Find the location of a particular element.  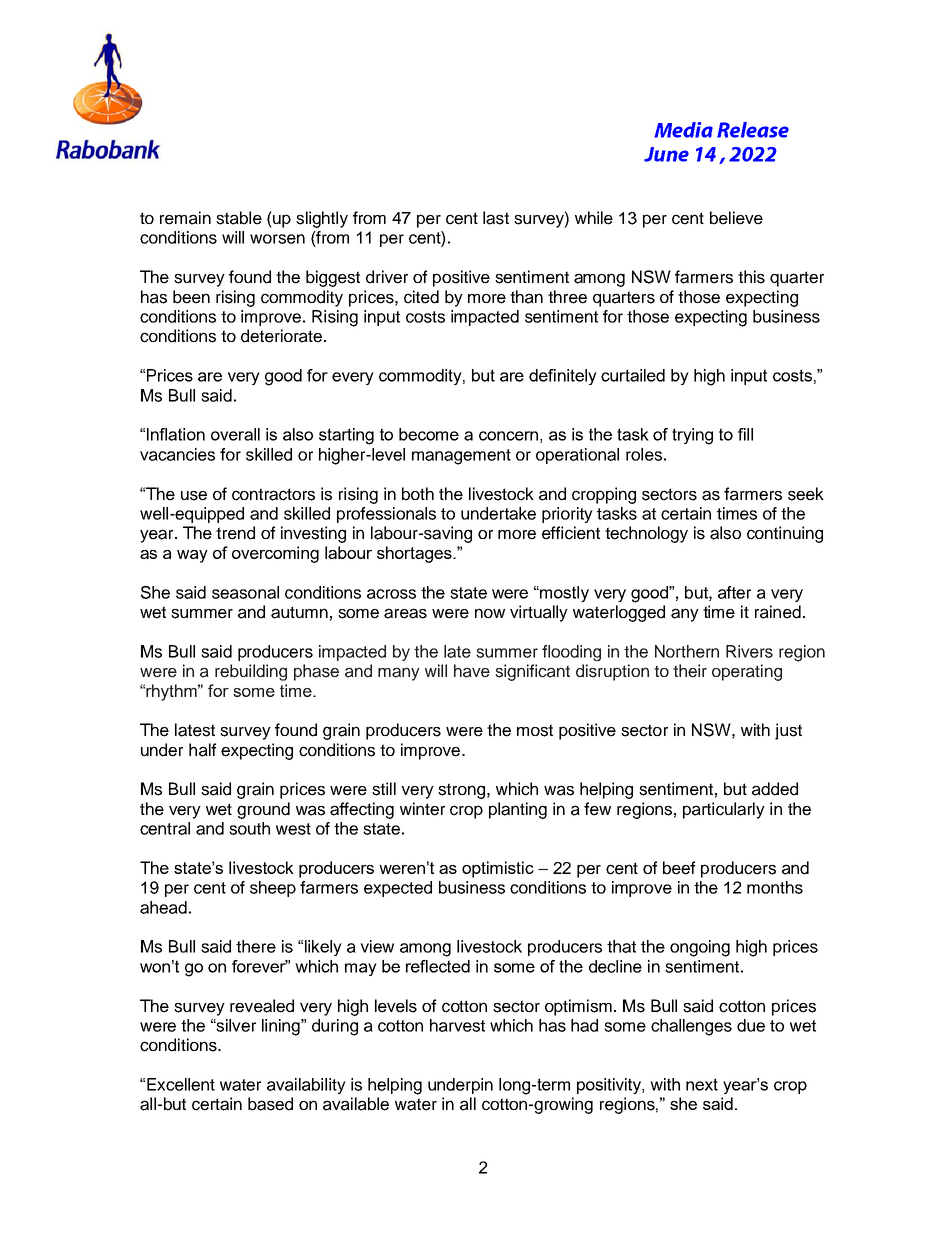

now is located at coordinates (490, 613).
